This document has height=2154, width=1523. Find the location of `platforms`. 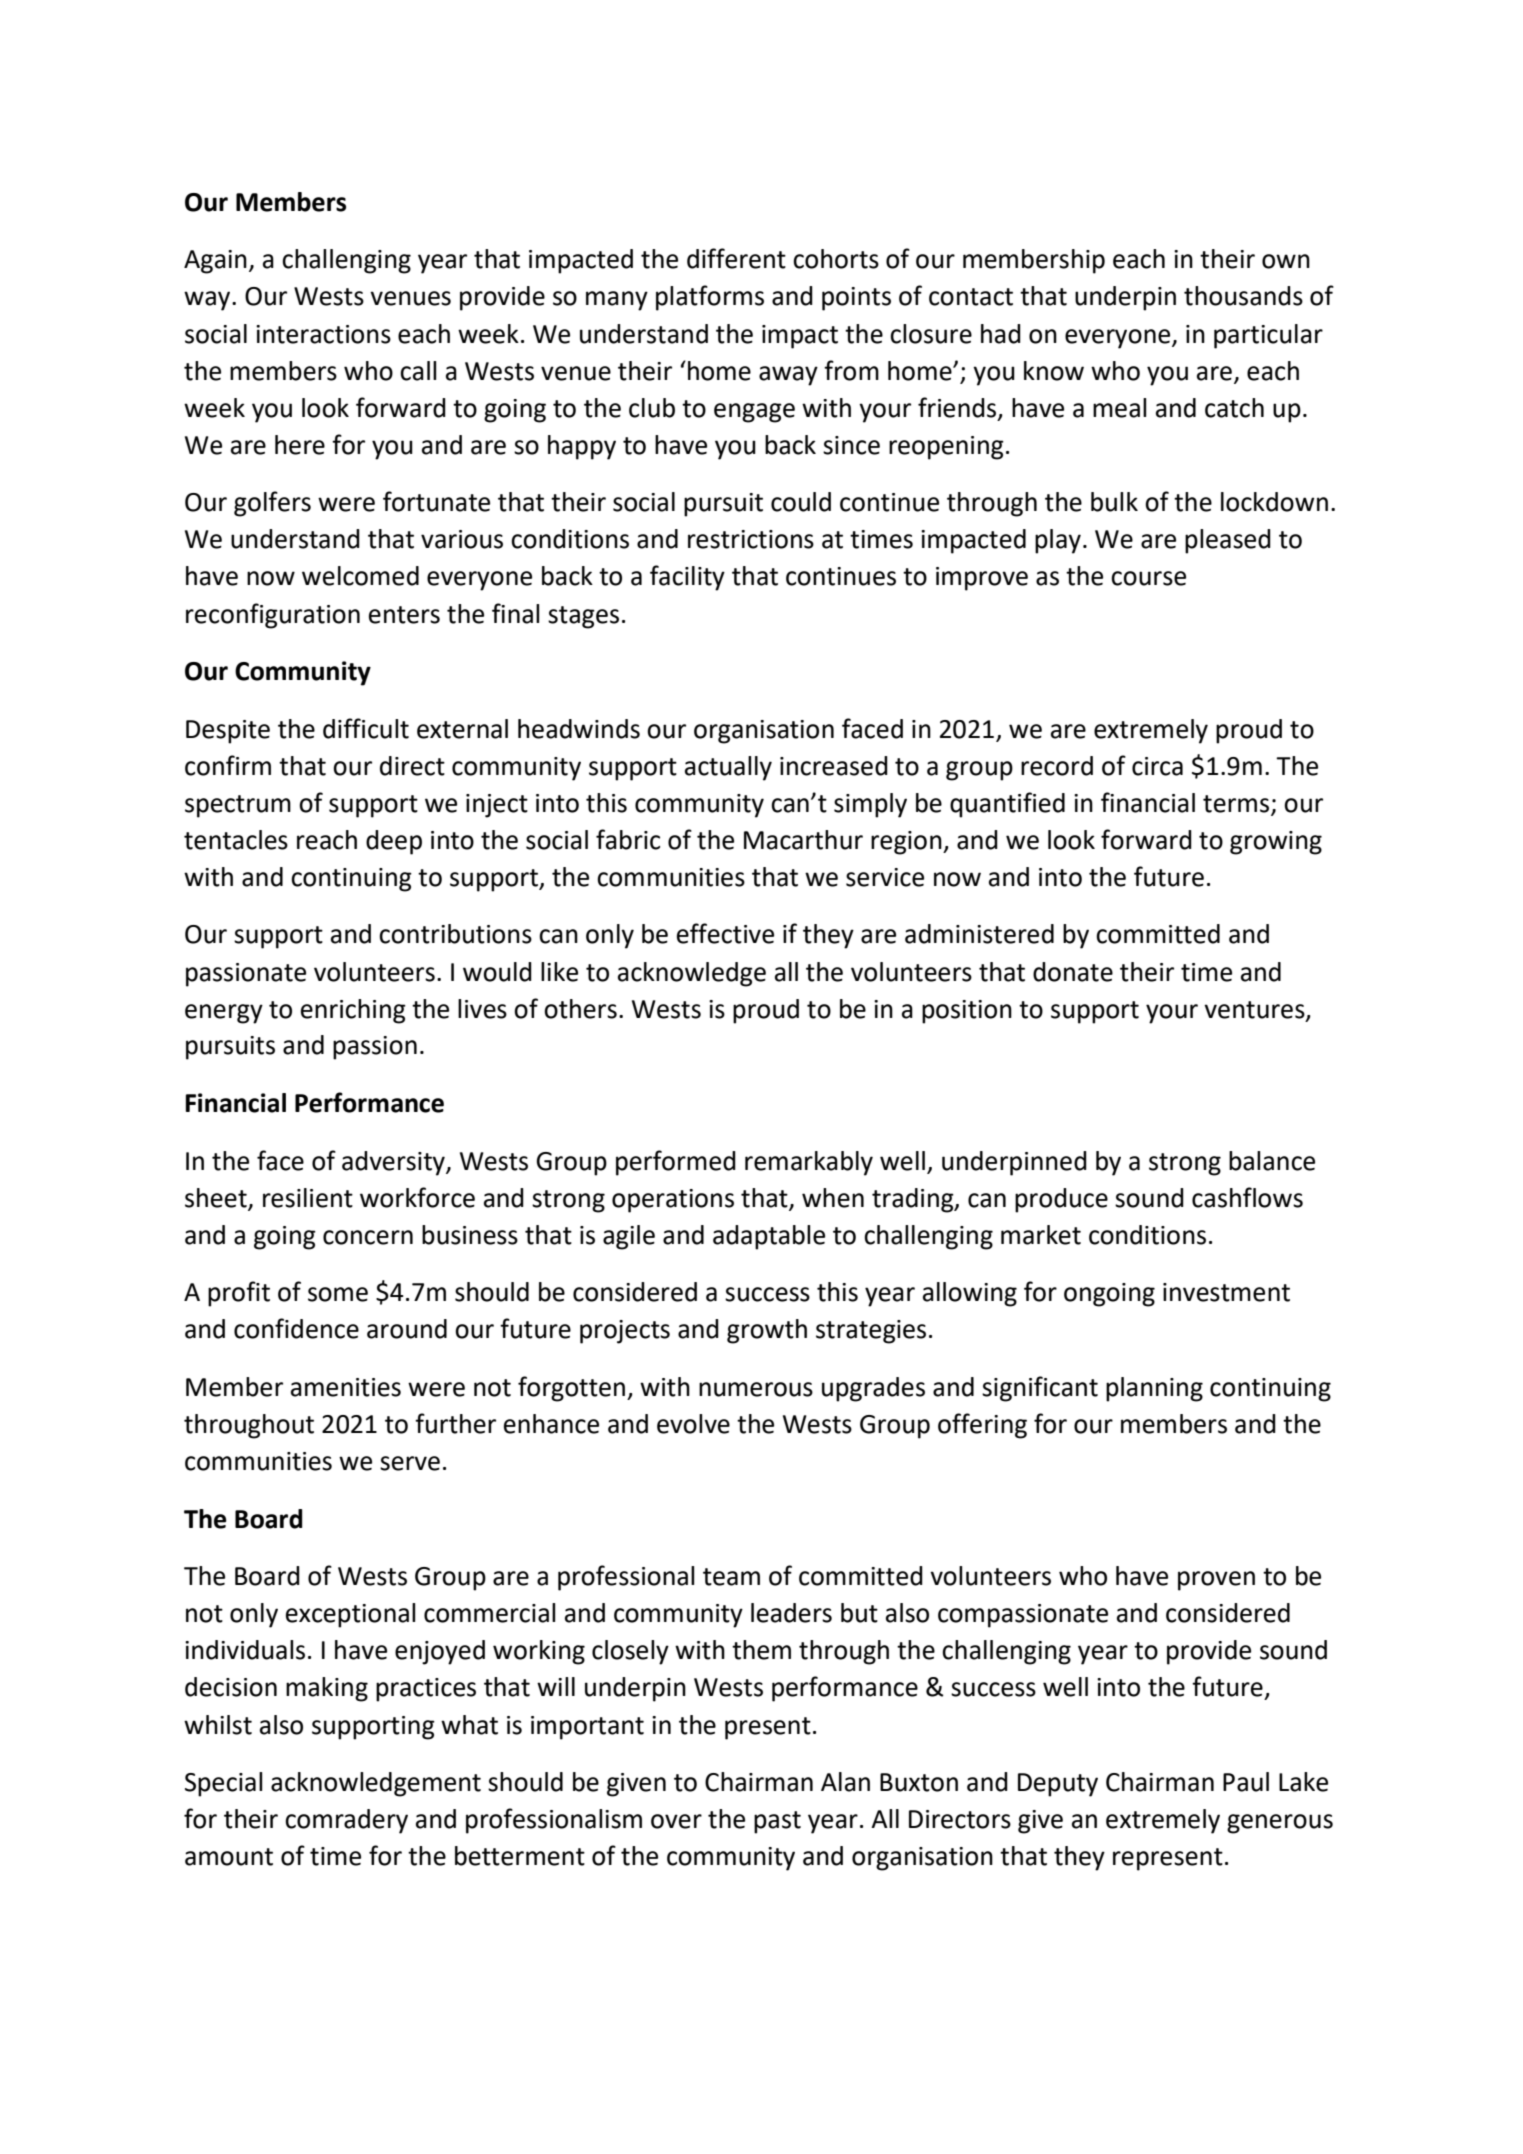

platforms is located at coordinates (710, 298).
